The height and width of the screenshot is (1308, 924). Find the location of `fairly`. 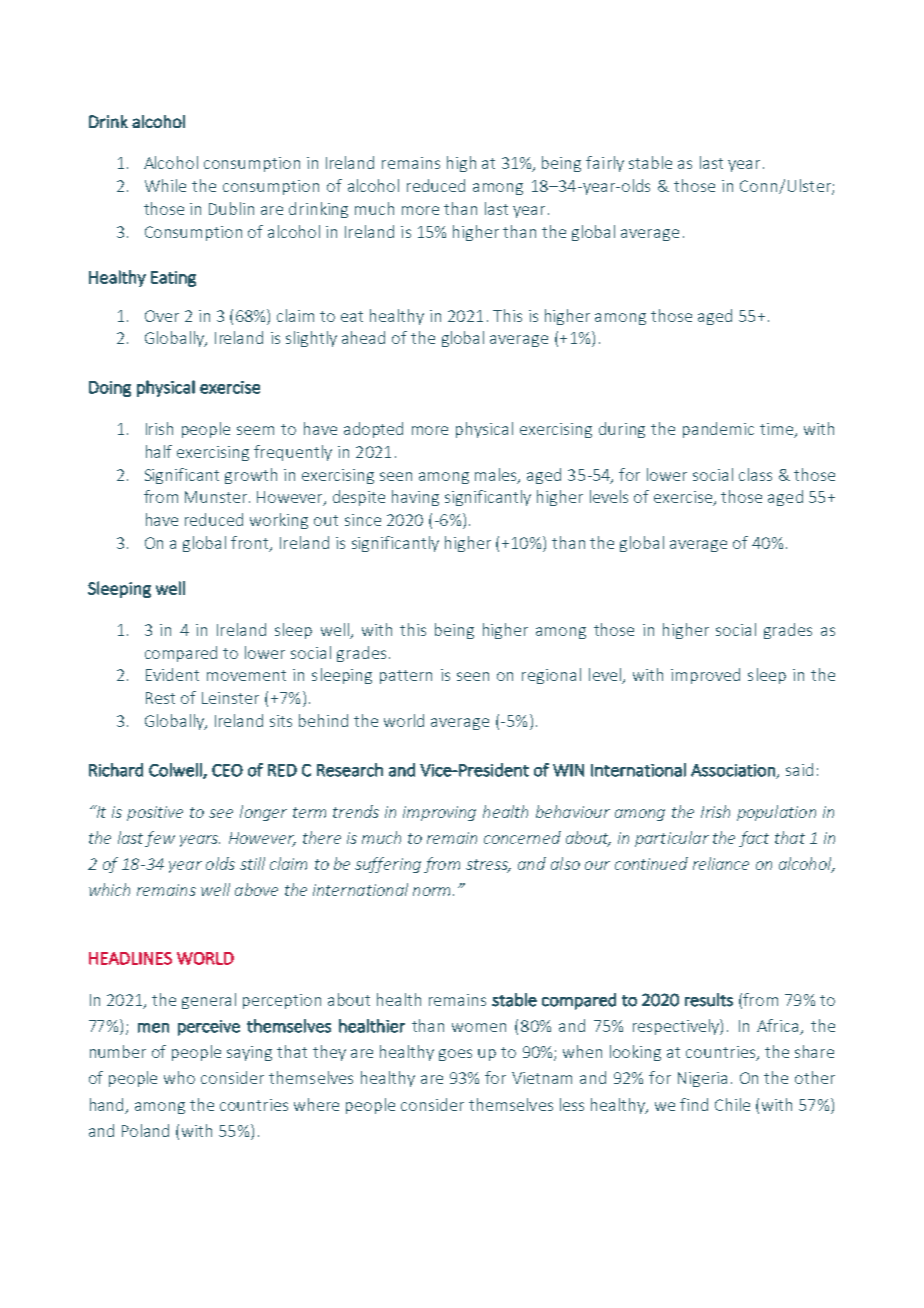

fairly is located at coordinates (605, 164).
